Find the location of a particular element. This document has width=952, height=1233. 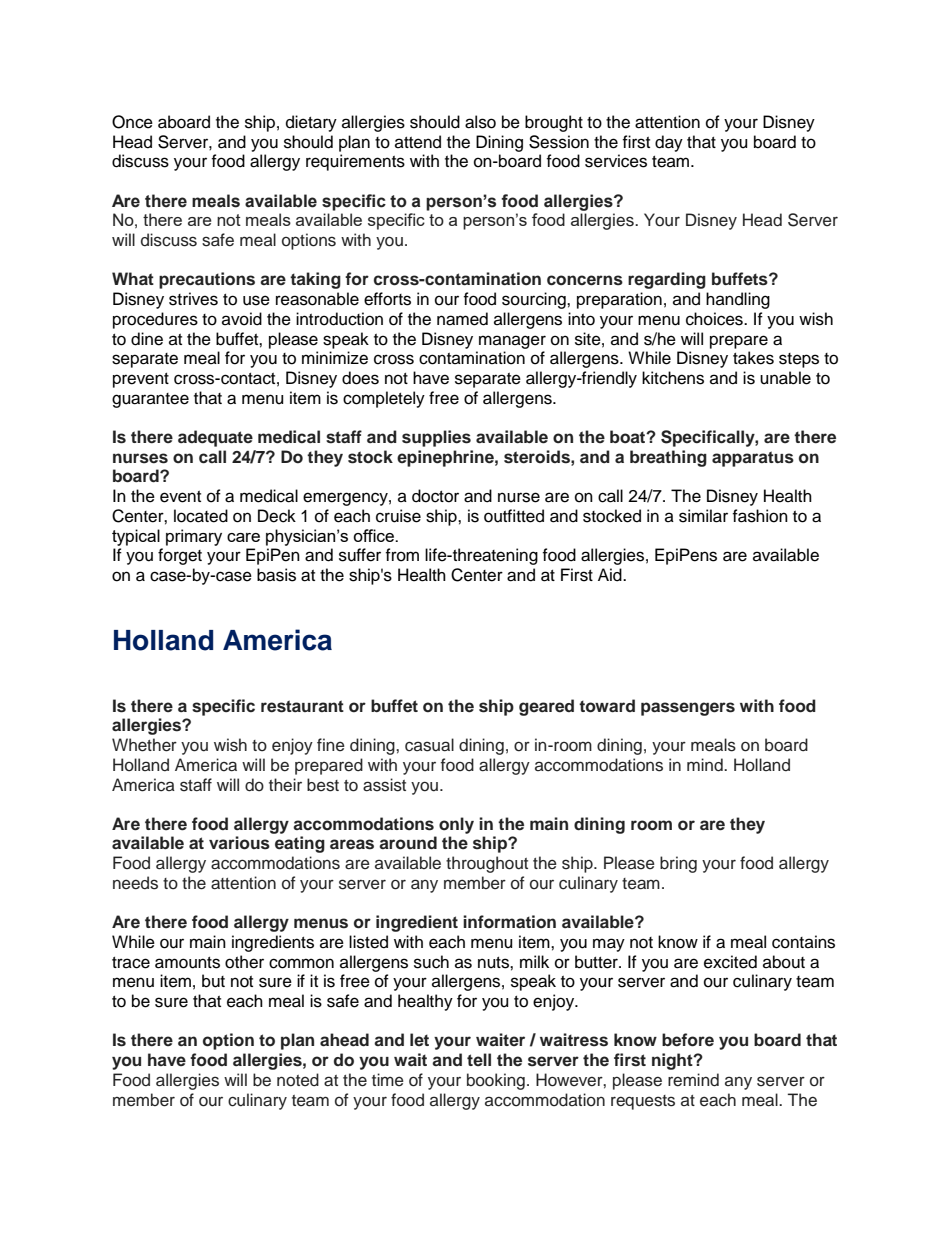

bring is located at coordinates (678, 864).
